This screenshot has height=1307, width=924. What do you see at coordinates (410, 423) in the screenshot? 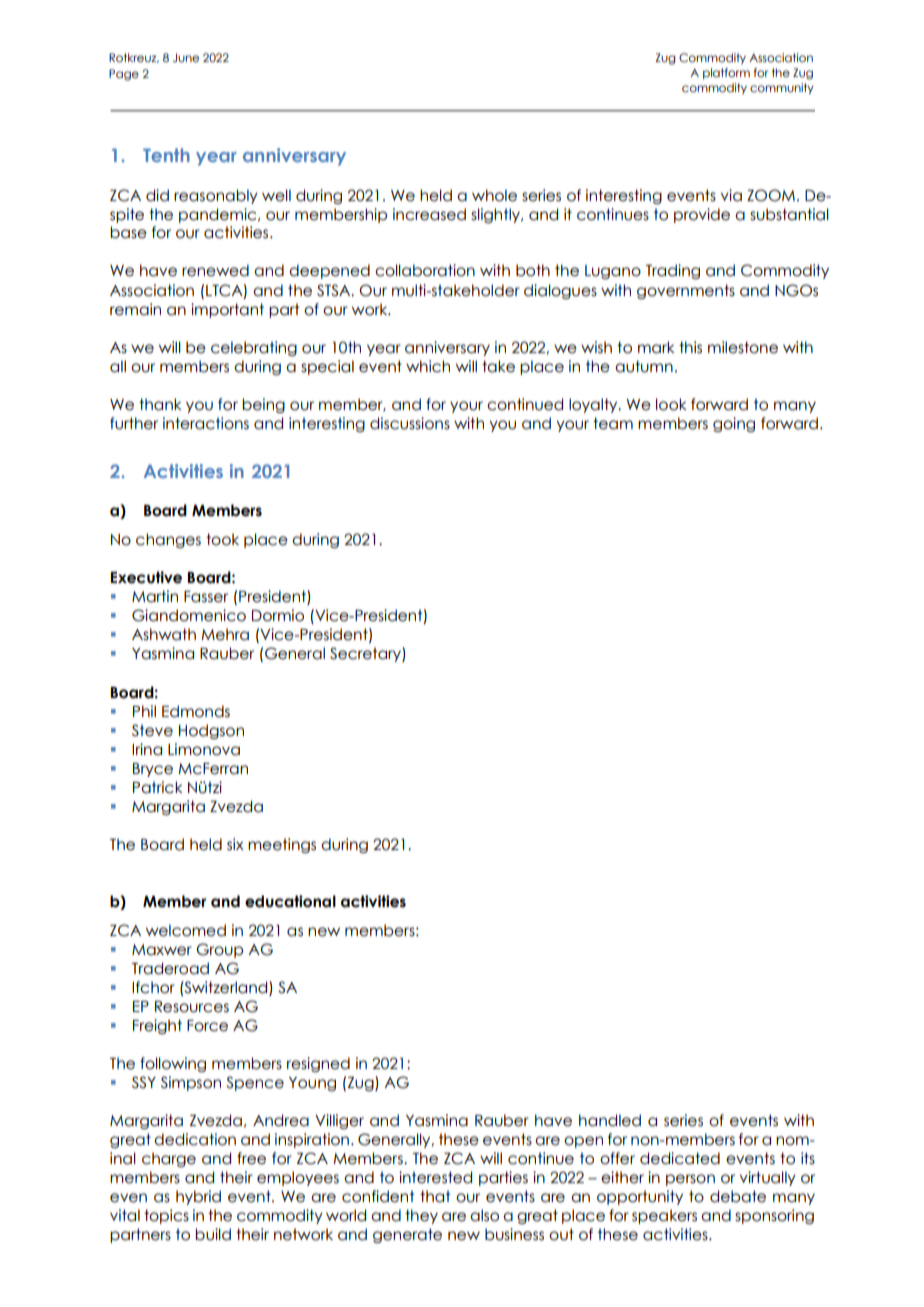
I see `discussions` at bounding box center [410, 423].
